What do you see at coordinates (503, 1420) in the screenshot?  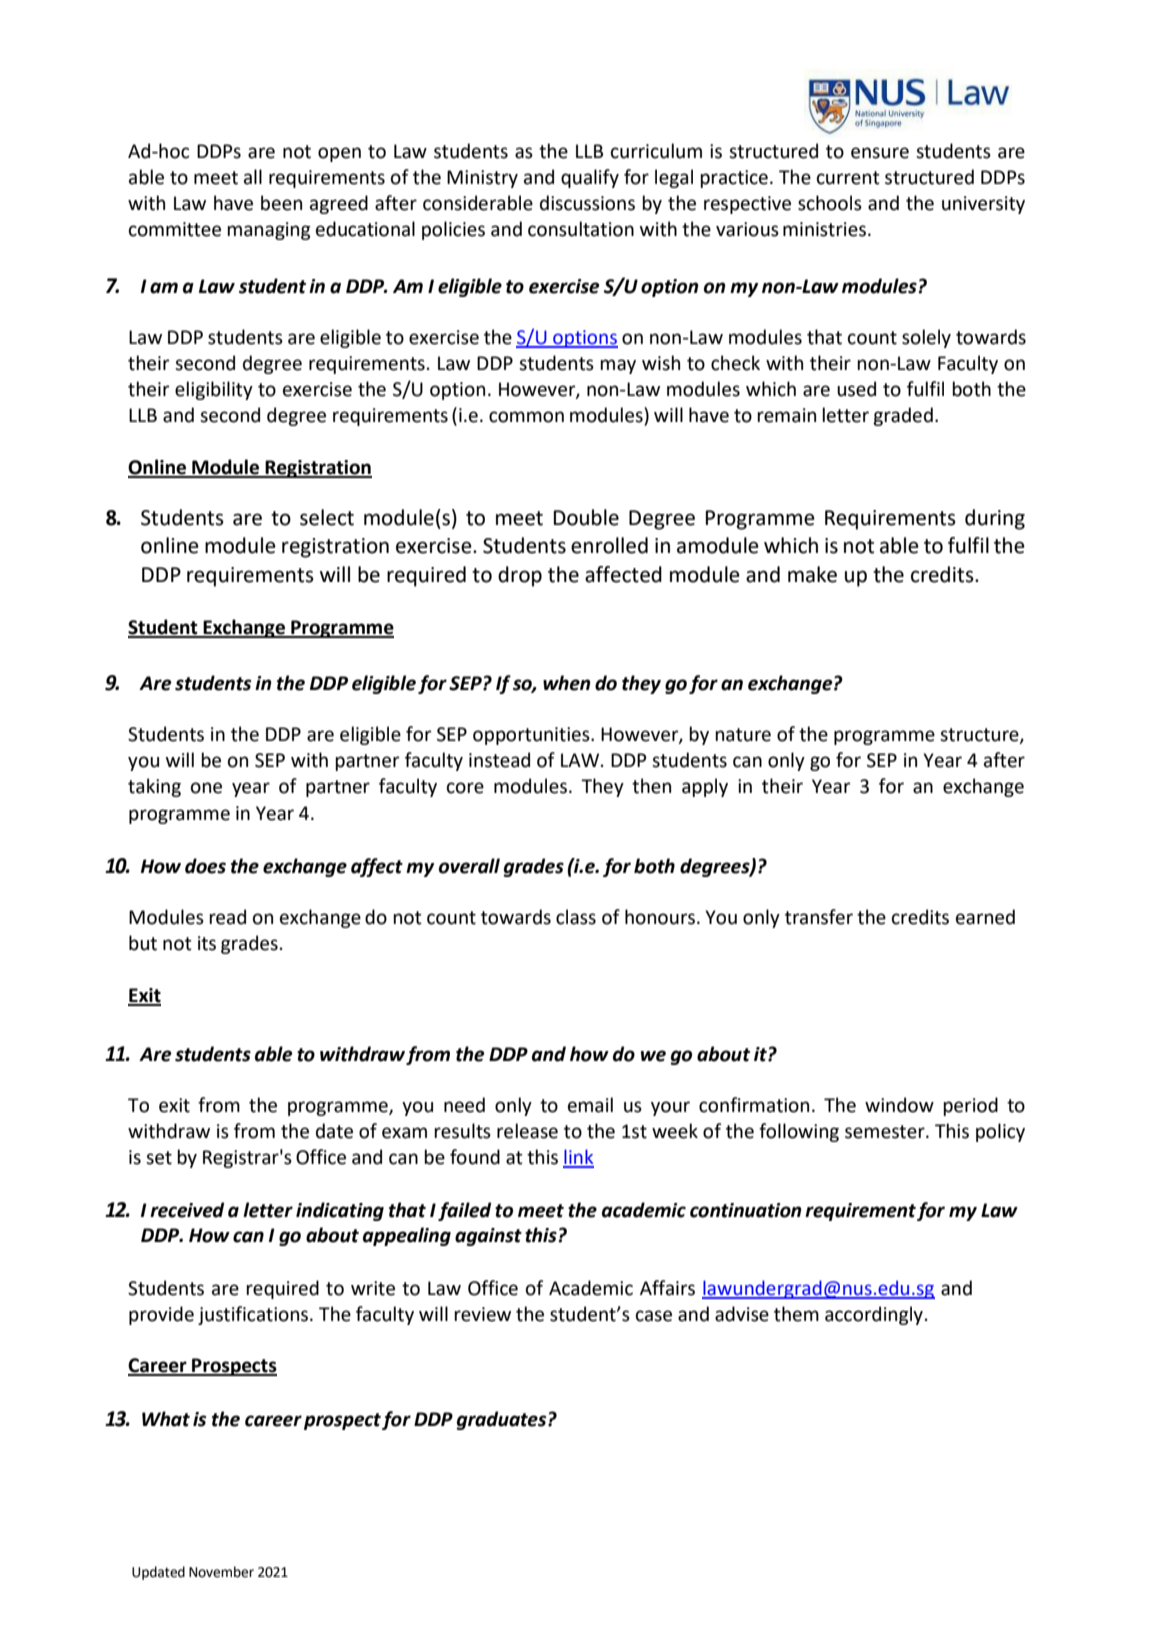 I see `graduates` at bounding box center [503, 1420].
